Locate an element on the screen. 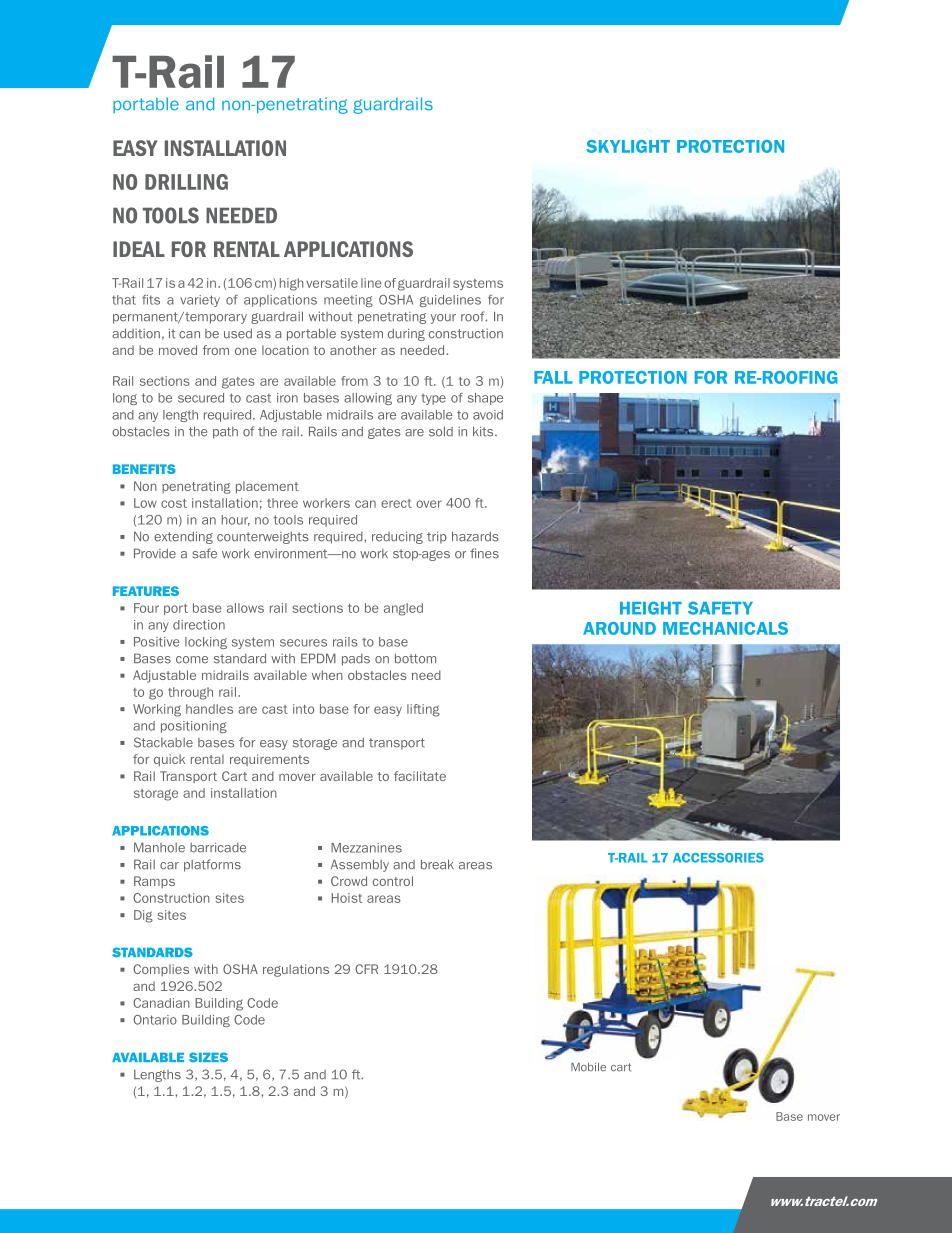 The image size is (952, 1233). versatile is located at coordinates (332, 283).
